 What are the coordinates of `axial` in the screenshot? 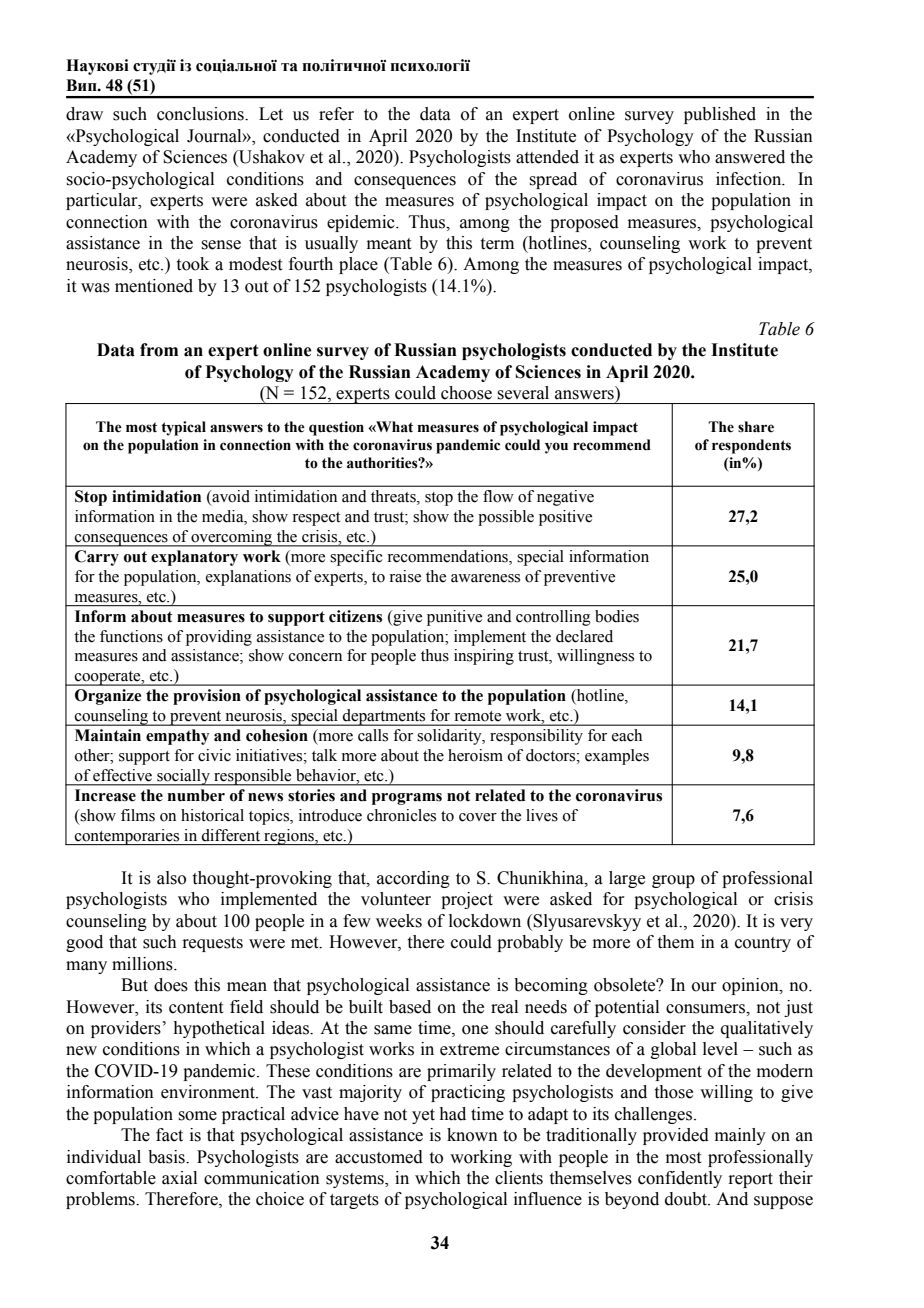 It's located at (179, 1178).
